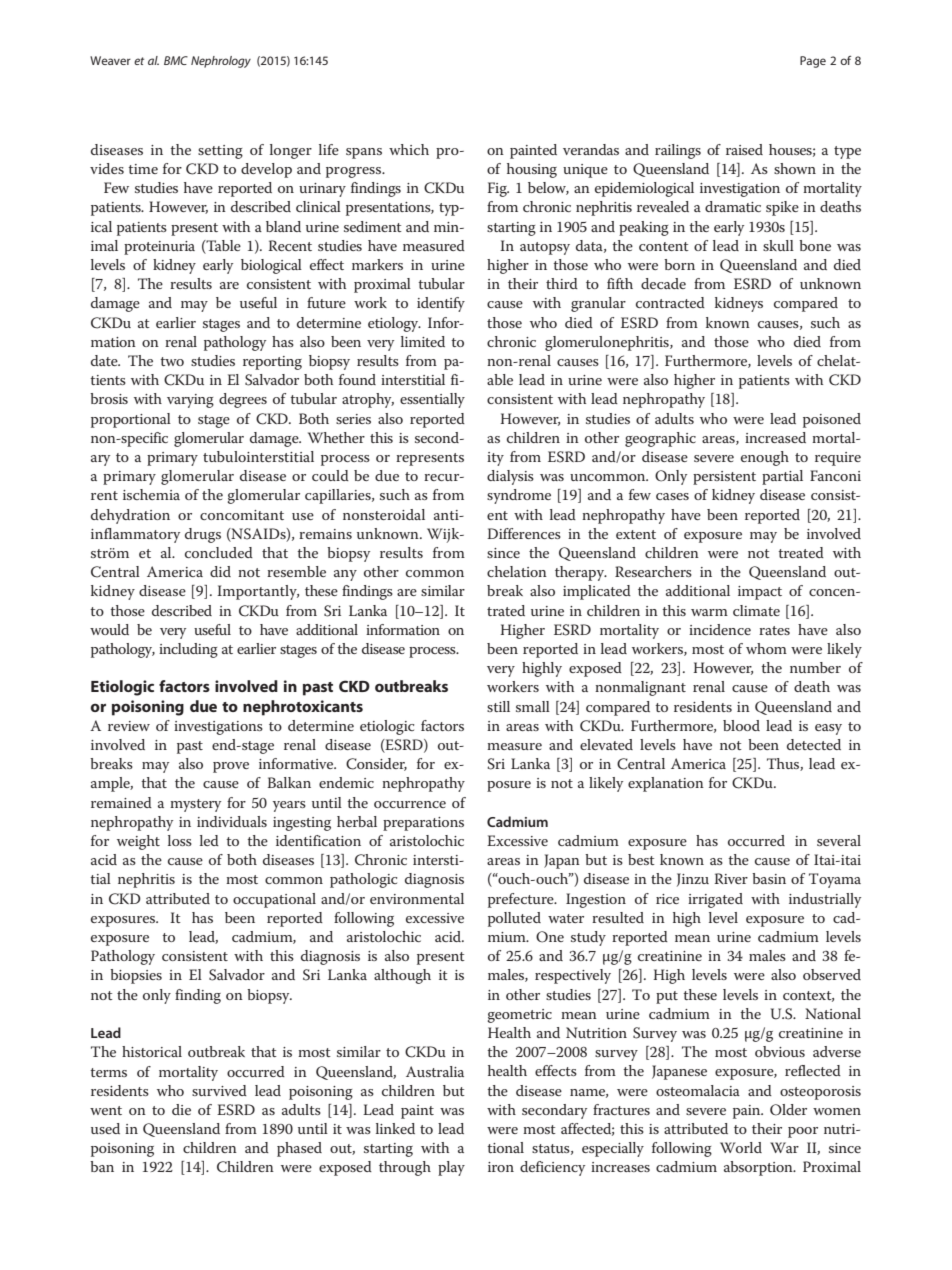 The width and height of the image is (952, 1270). What do you see at coordinates (129, 726) in the image?
I see `review` at bounding box center [129, 726].
